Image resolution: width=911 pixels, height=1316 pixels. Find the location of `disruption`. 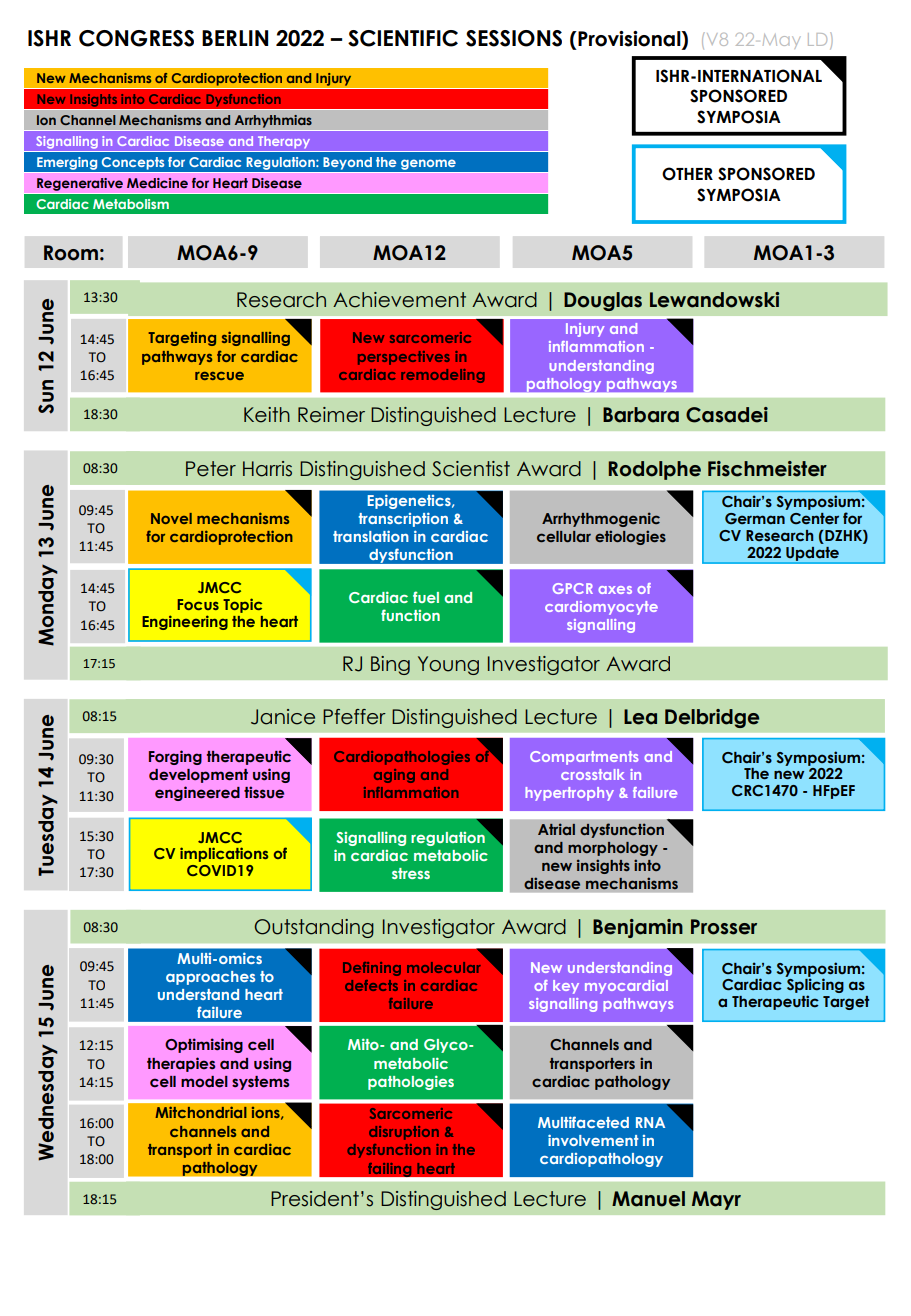

disruption is located at coordinates (404, 1133).
